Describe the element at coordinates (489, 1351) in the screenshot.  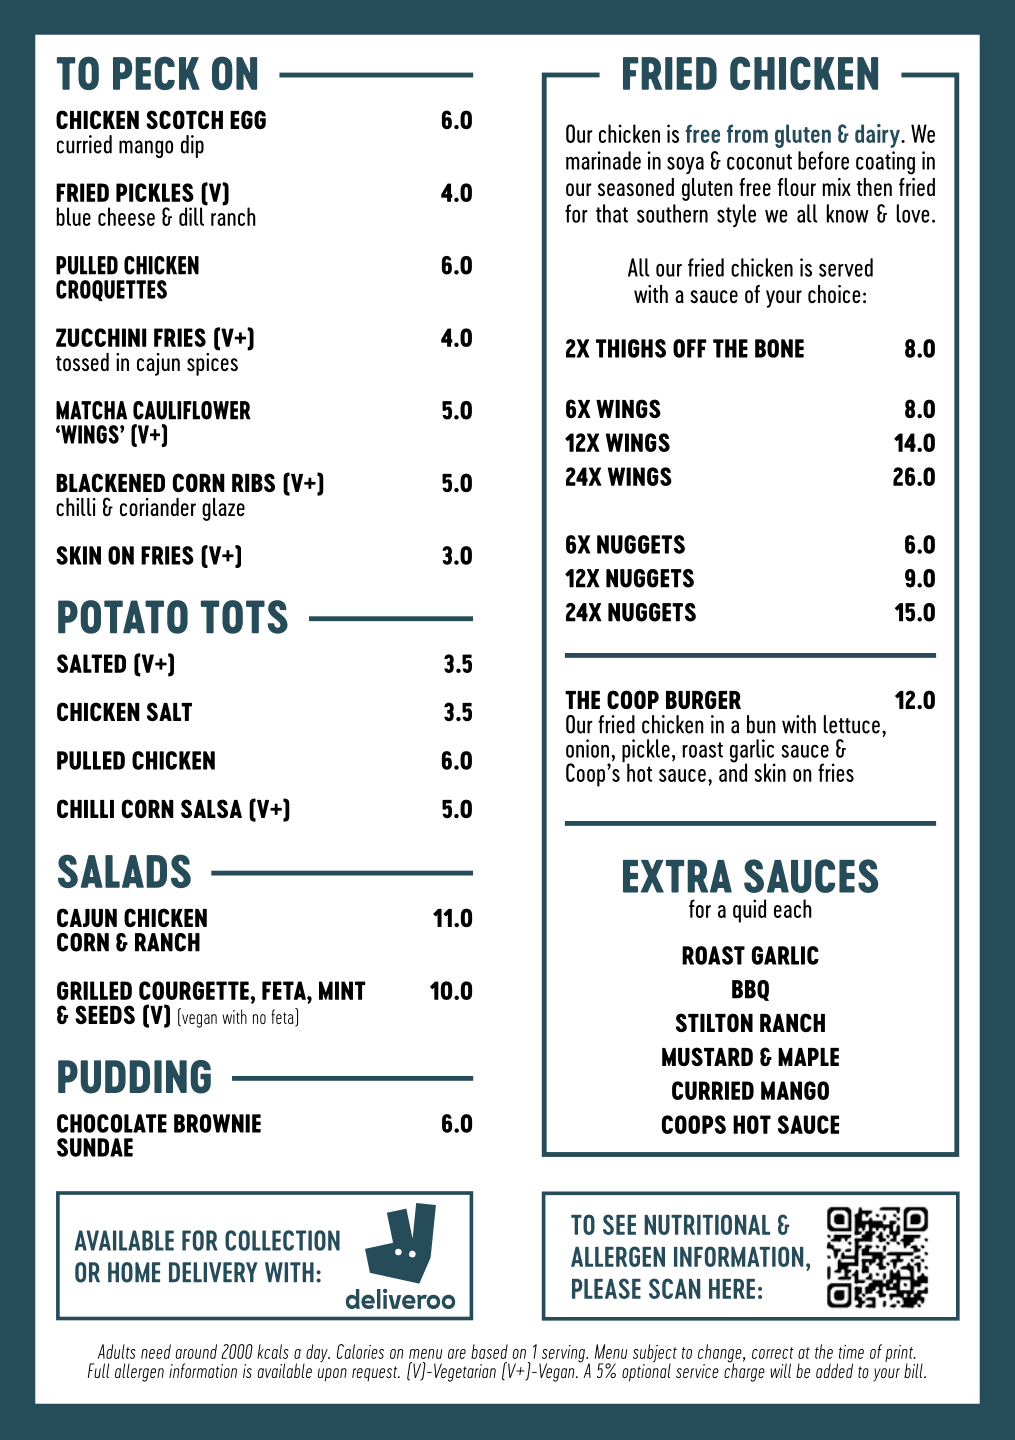
I see `based` at that location.
